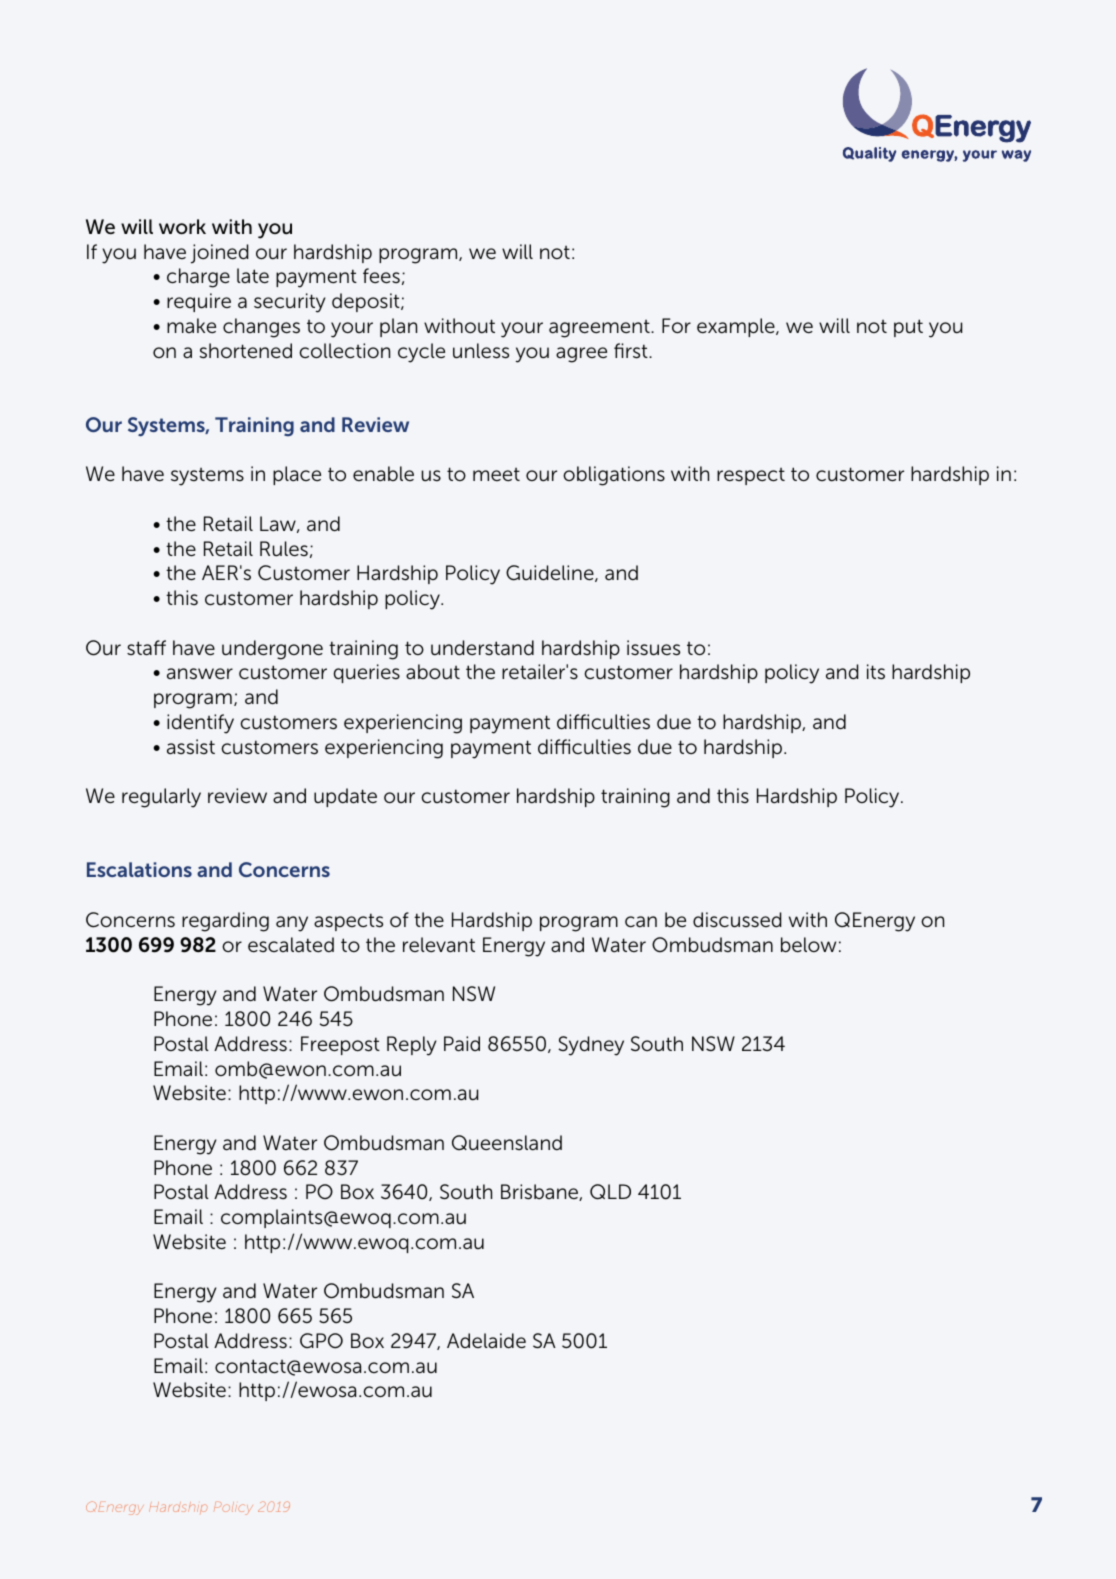  Describe the element at coordinates (225, 922) in the page. I see `regarding` at that location.
